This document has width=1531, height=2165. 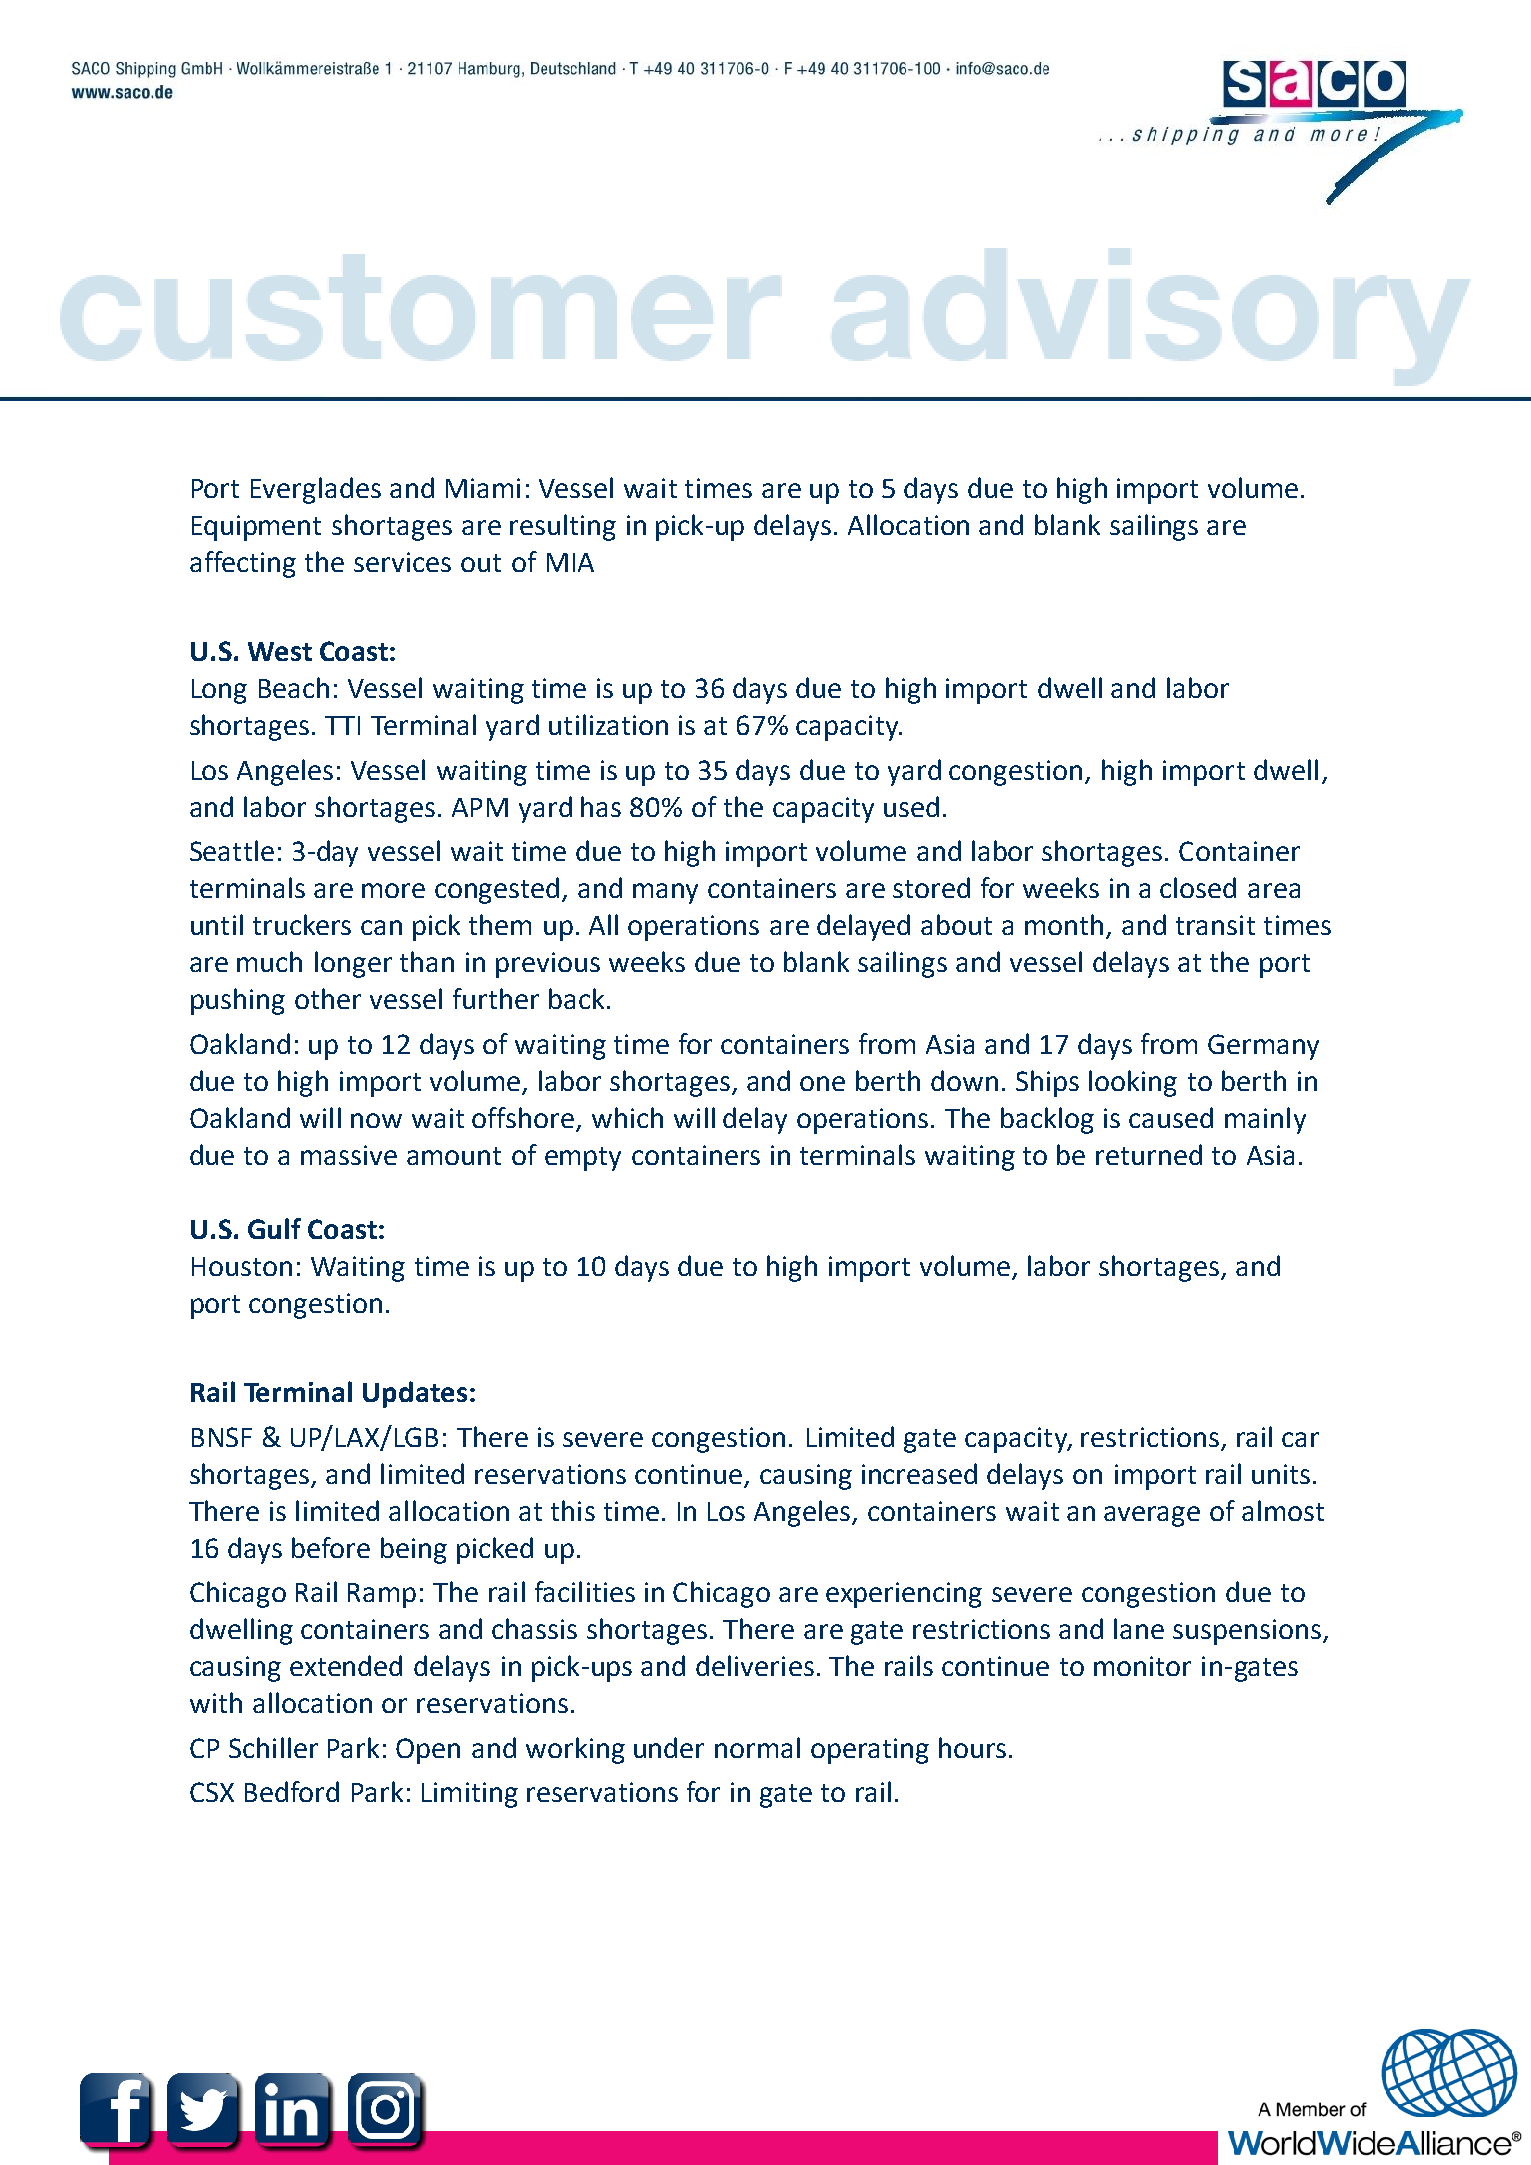 What do you see at coordinates (273, 1747) in the document?
I see `Schiller` at bounding box center [273, 1747].
